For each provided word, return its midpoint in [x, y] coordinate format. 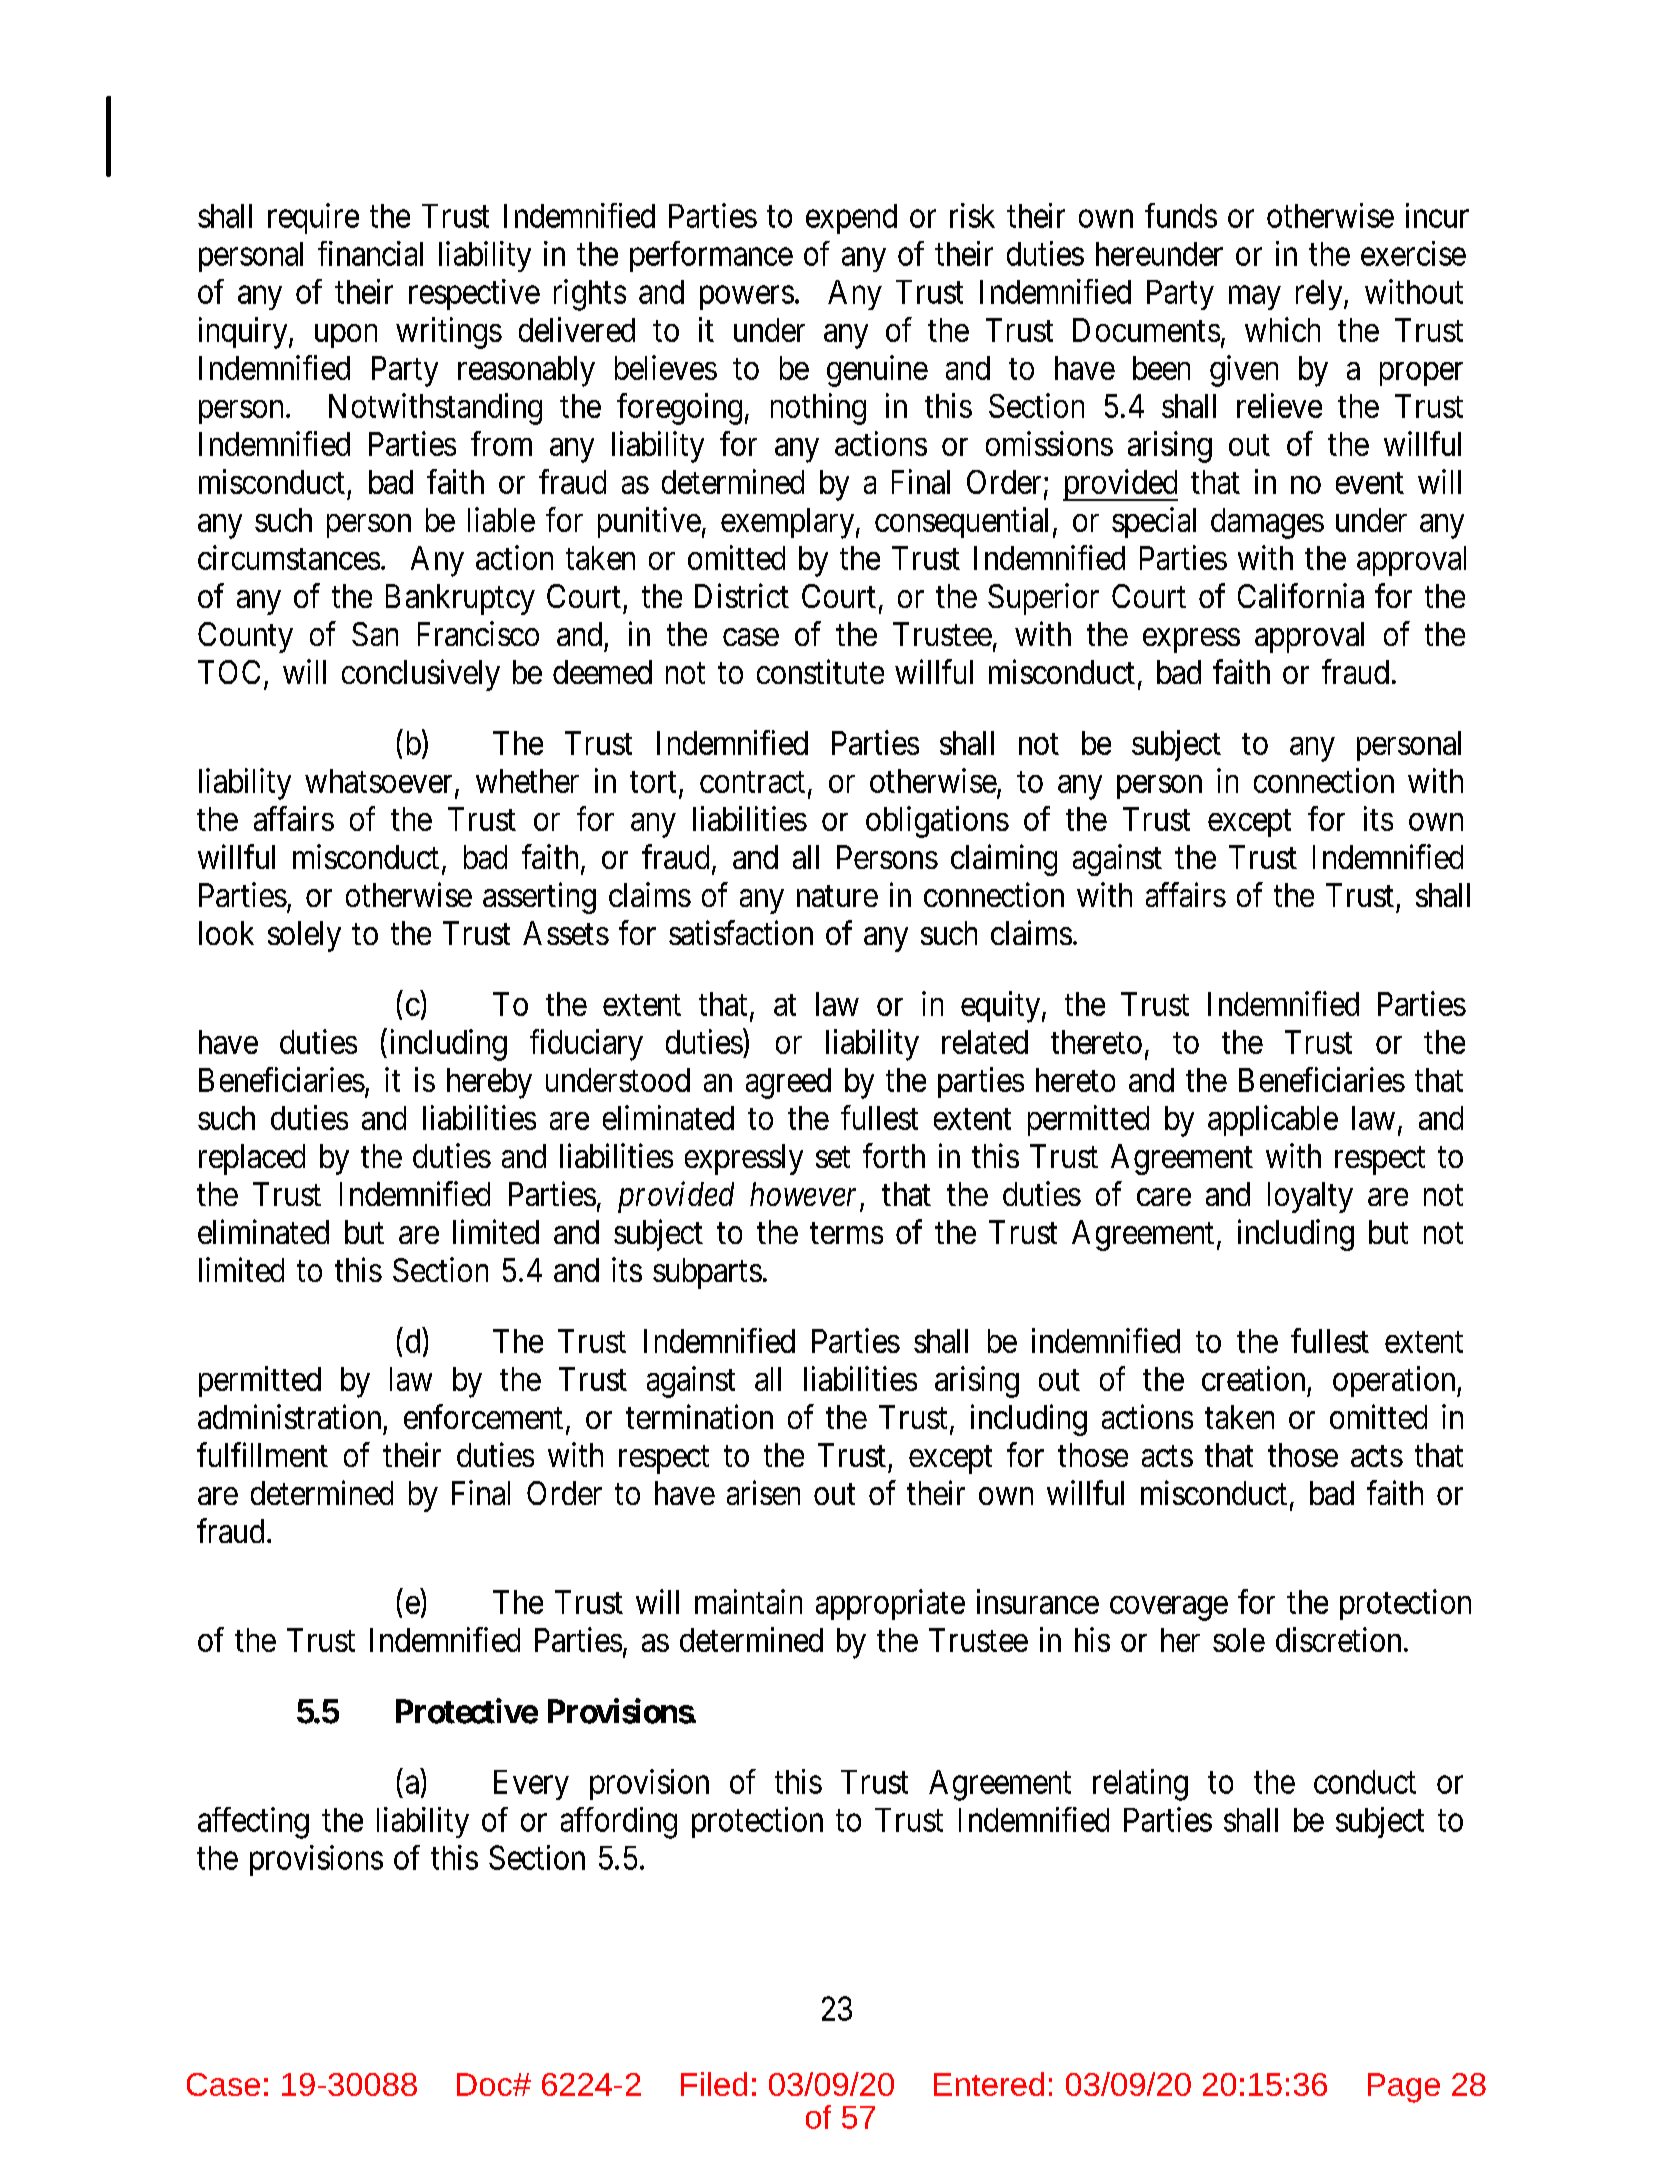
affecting [253, 1823]
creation [1253, 1378]
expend [851, 219]
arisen [763, 1492]
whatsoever [378, 781]
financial [370, 253]
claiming [1004, 860]
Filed [714, 2084]
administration [289, 1416]
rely [1320, 295]
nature [837, 896]
